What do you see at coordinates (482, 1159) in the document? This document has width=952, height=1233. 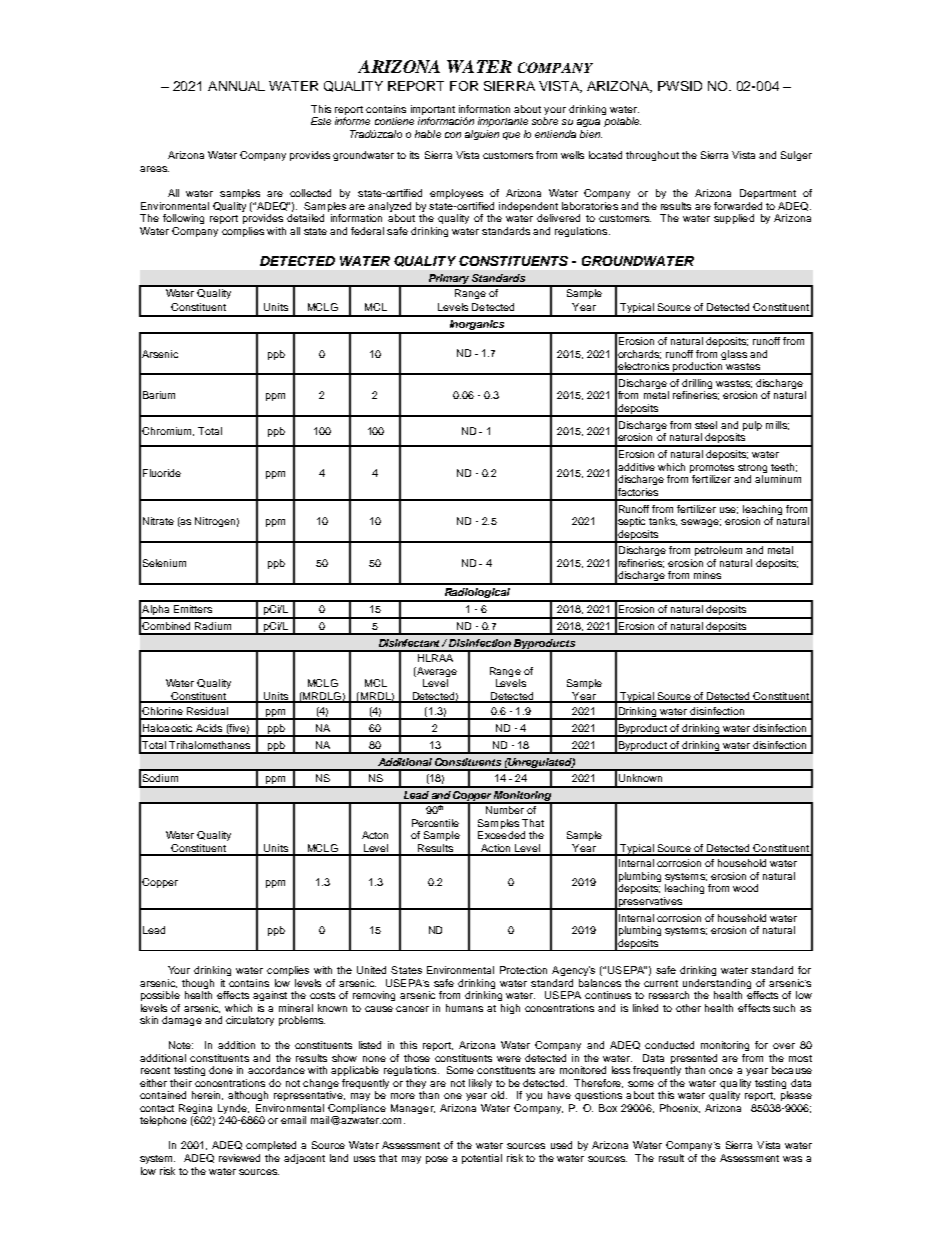 I see `potential` at bounding box center [482, 1159].
